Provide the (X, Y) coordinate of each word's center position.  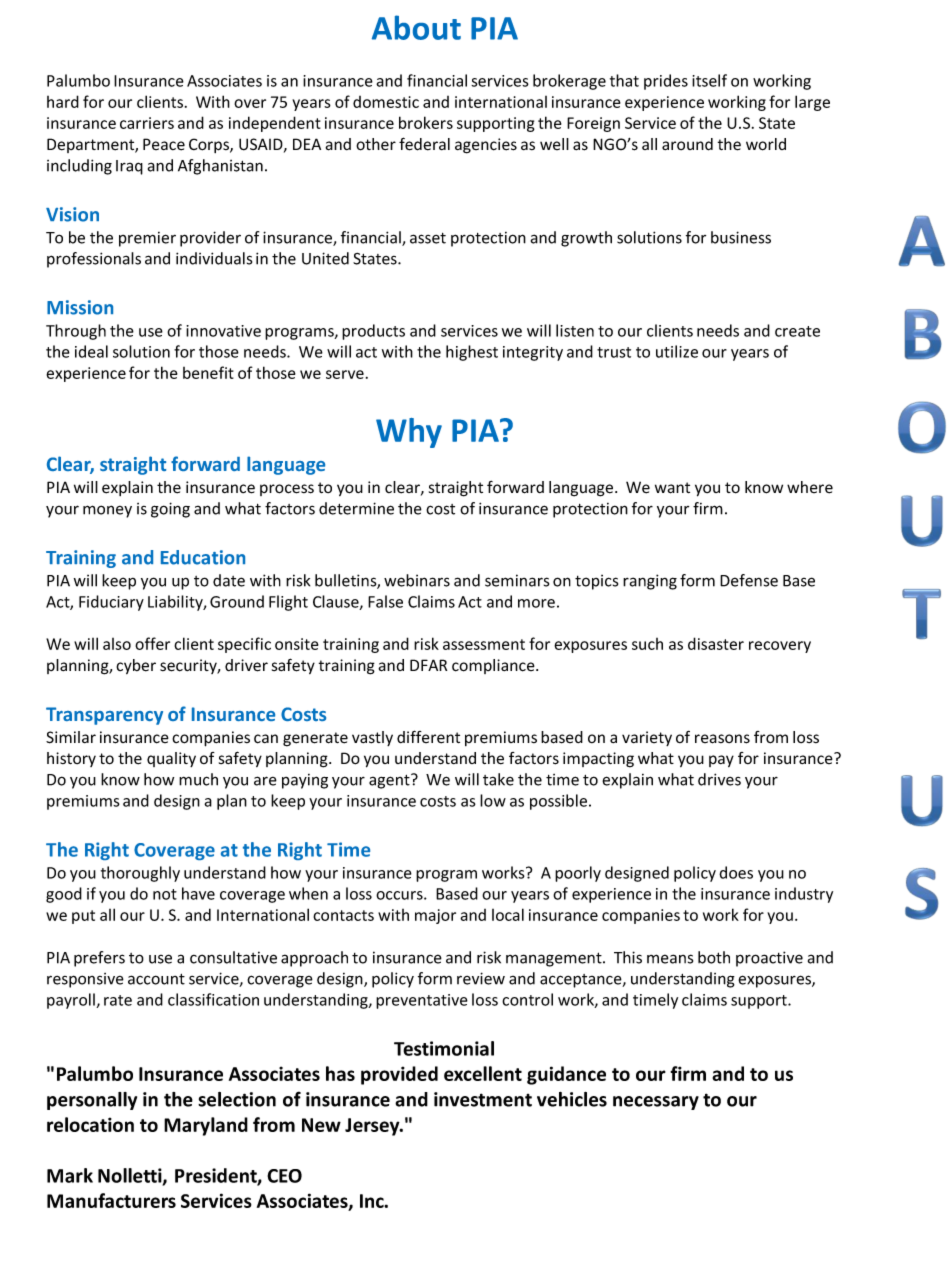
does (736, 872)
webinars (417, 580)
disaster (716, 643)
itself (709, 80)
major (435, 916)
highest (472, 353)
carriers (147, 123)
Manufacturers (111, 1200)
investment (483, 1099)
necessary (656, 1103)
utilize (677, 351)
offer (152, 643)
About (416, 27)
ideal (91, 351)
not (165, 894)
